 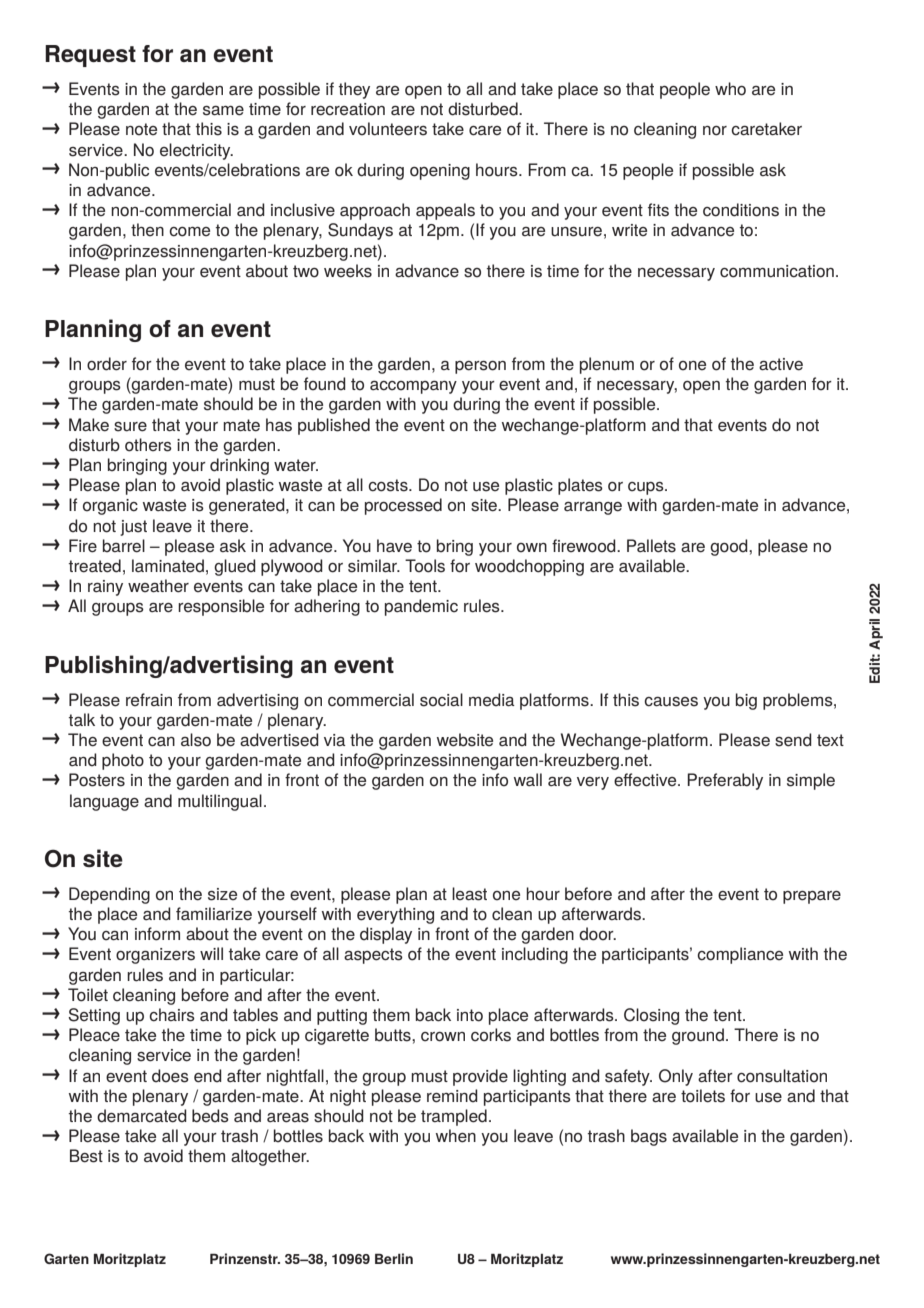 I want to click on who, so click(x=730, y=89).
